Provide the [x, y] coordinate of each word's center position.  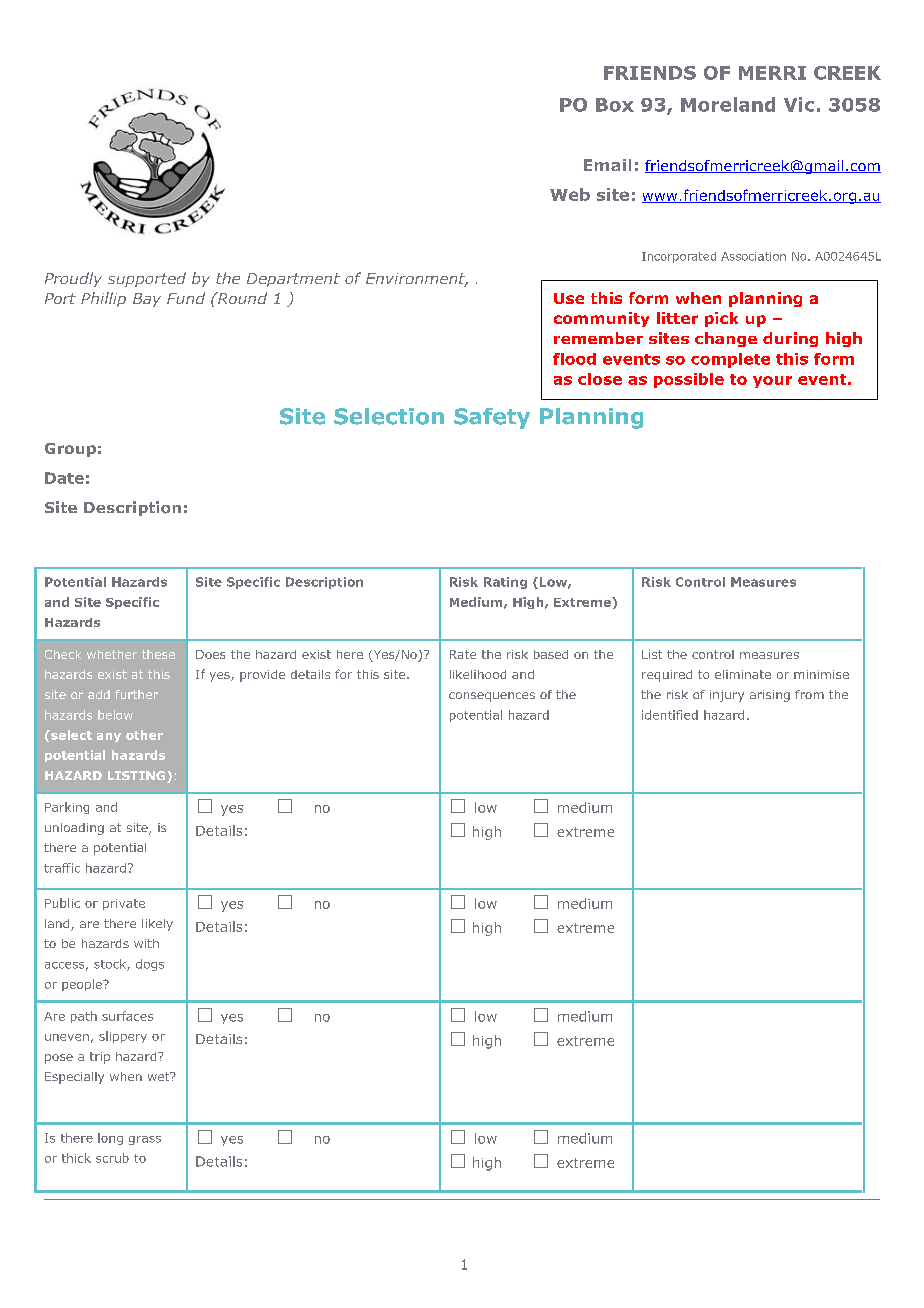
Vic [799, 104]
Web [570, 194]
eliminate [743, 674]
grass [145, 1140]
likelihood [478, 674]
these [158, 654]
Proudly [73, 279]
